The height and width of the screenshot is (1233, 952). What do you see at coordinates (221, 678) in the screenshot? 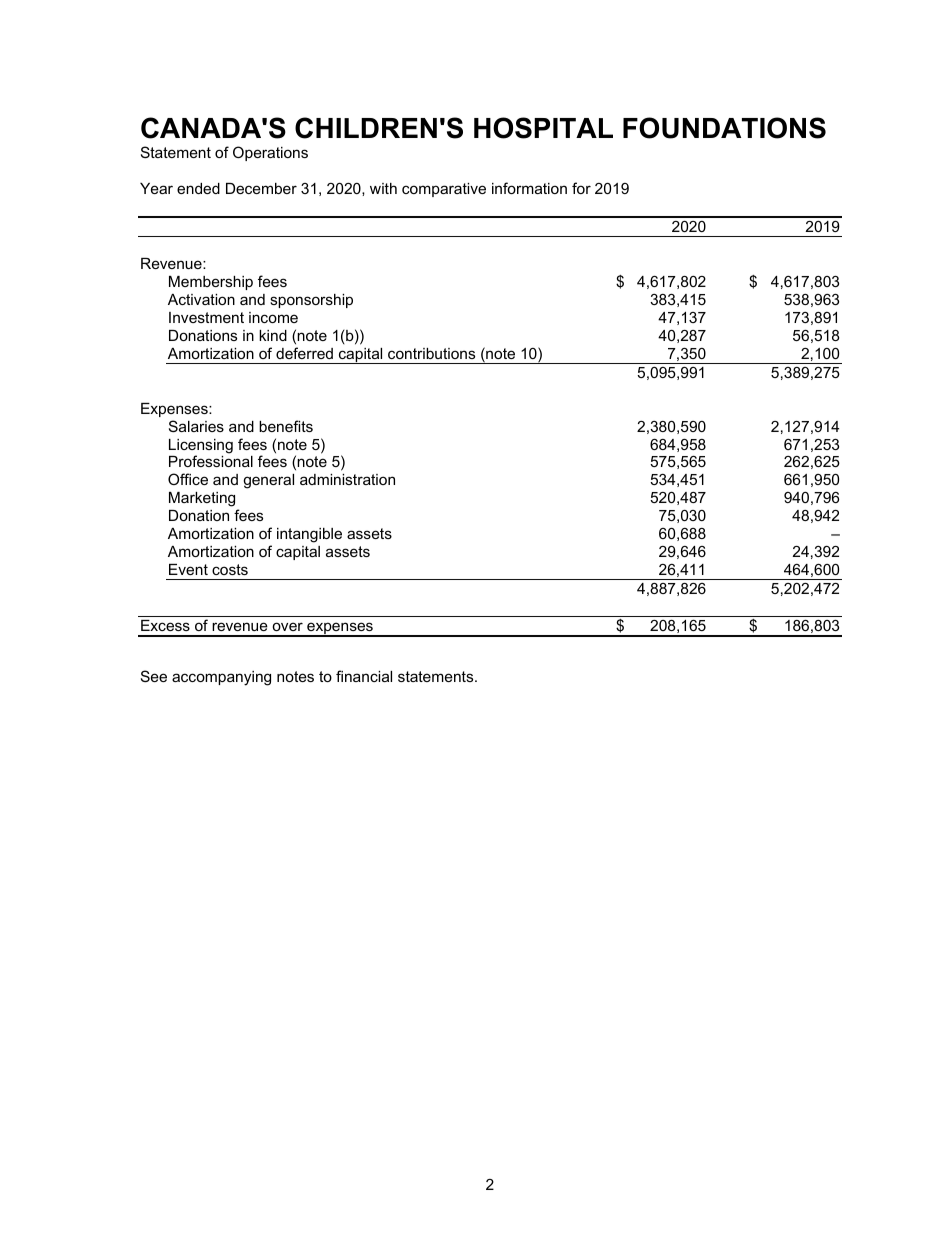
I see `accompanying` at bounding box center [221, 678].
